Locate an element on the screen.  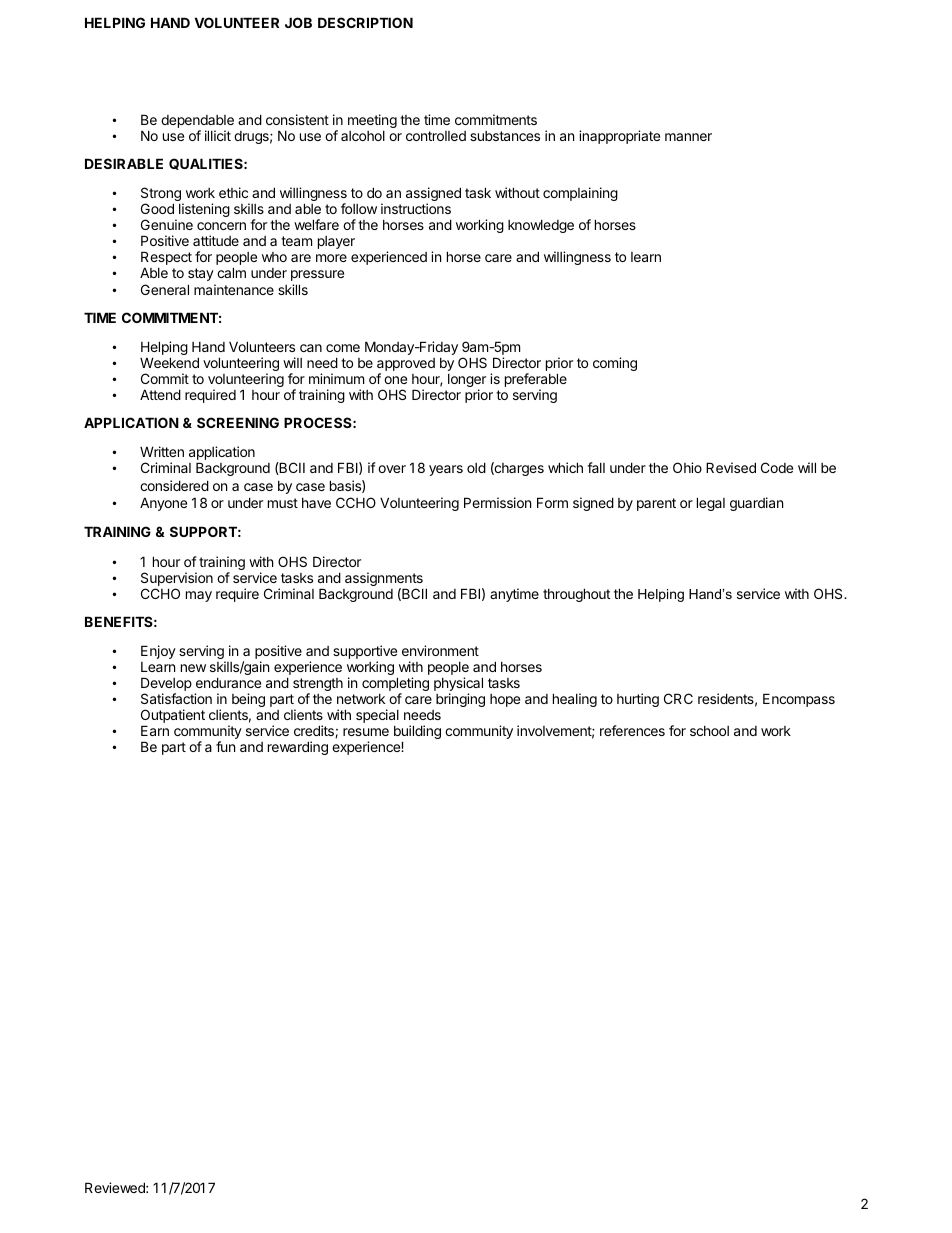
manner is located at coordinates (688, 137).
